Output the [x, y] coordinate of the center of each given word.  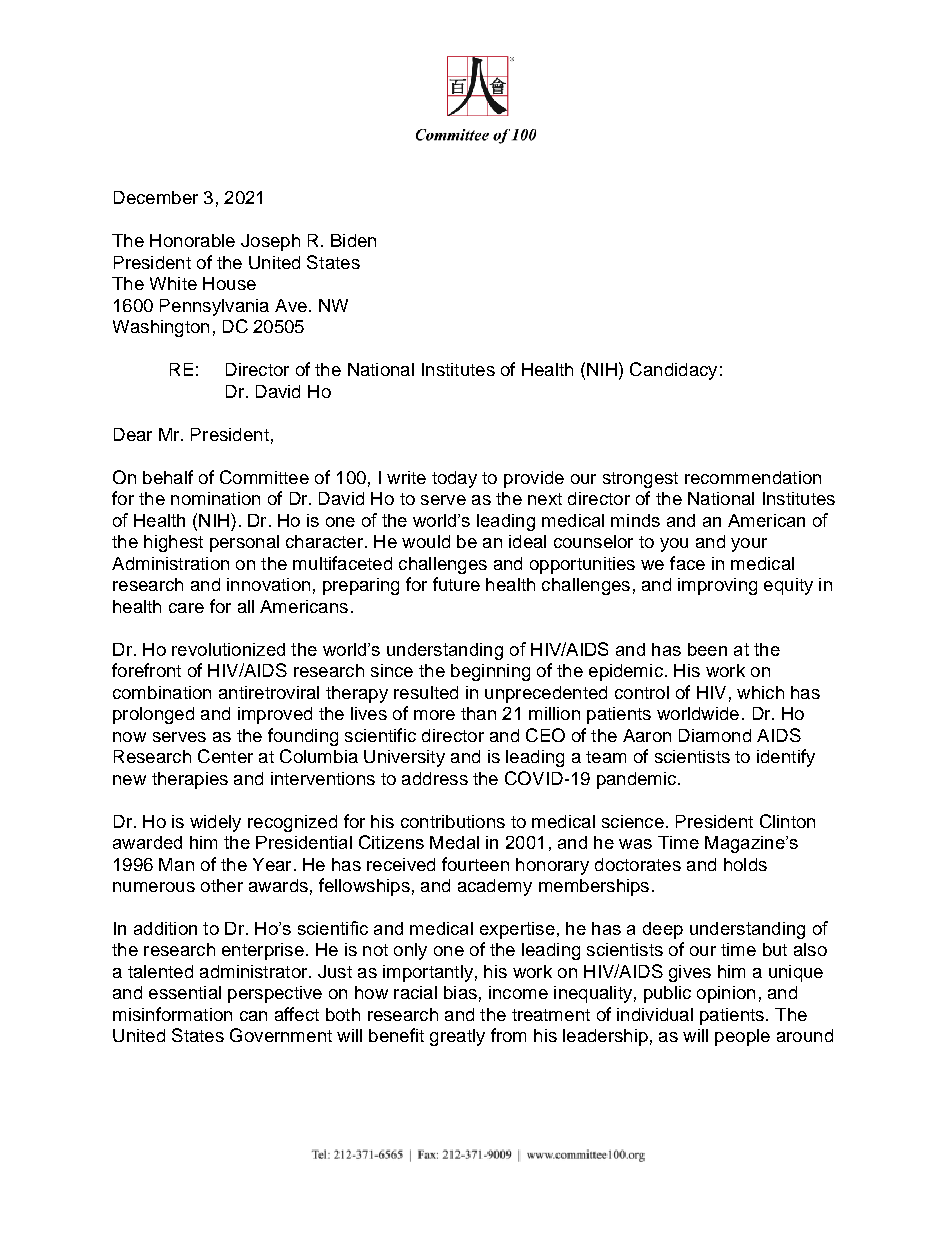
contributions [453, 821]
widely [215, 823]
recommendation [753, 477]
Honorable [192, 240]
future [456, 584]
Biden [353, 240]
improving [717, 586]
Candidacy [673, 371]
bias [460, 992]
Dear [133, 434]
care [186, 608]
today [454, 479]
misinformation [172, 1014]
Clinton [787, 821]
